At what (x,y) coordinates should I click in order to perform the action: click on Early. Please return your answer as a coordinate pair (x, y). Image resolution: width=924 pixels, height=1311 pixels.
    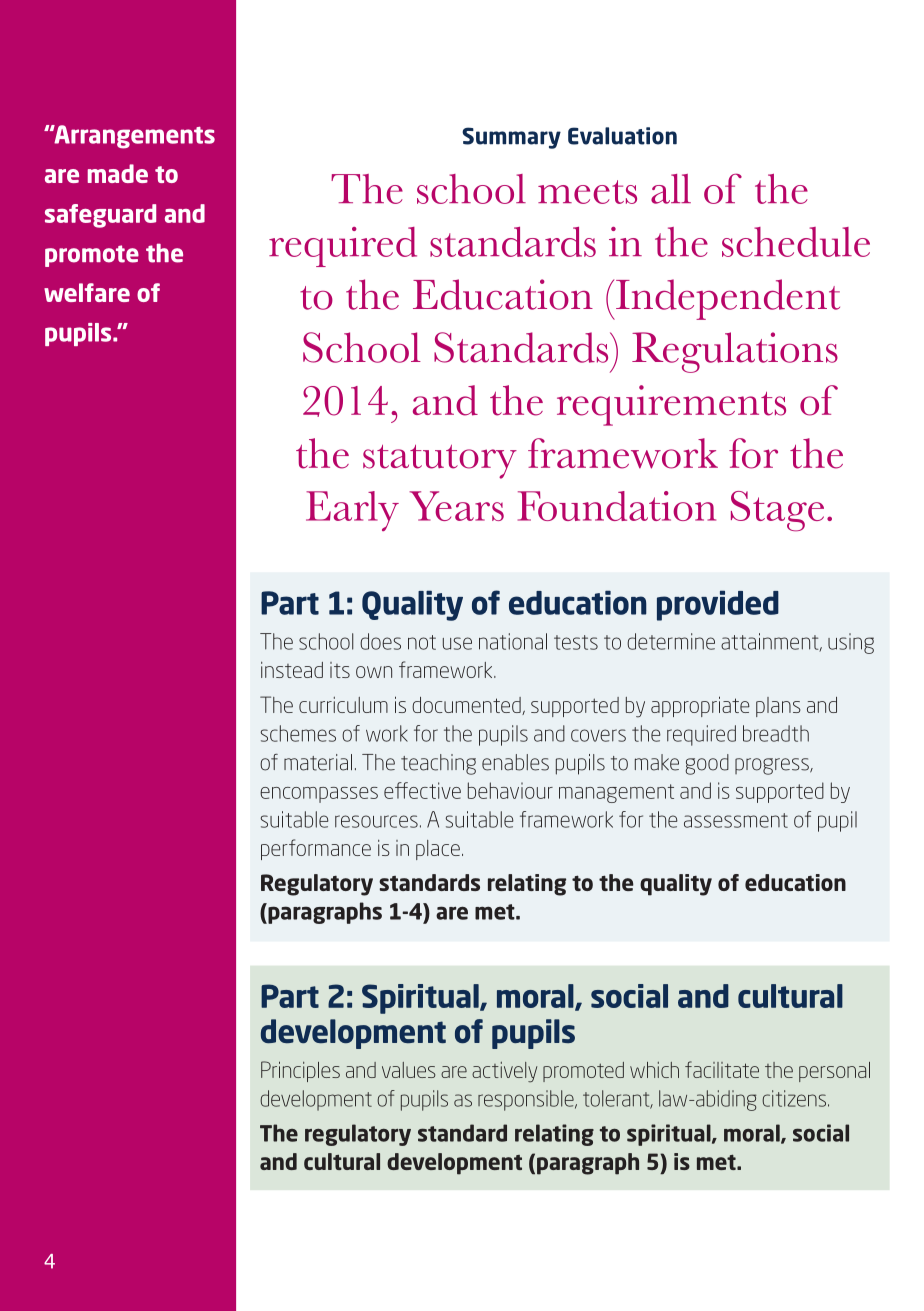
    Looking at the image, I should click on (352, 511).
